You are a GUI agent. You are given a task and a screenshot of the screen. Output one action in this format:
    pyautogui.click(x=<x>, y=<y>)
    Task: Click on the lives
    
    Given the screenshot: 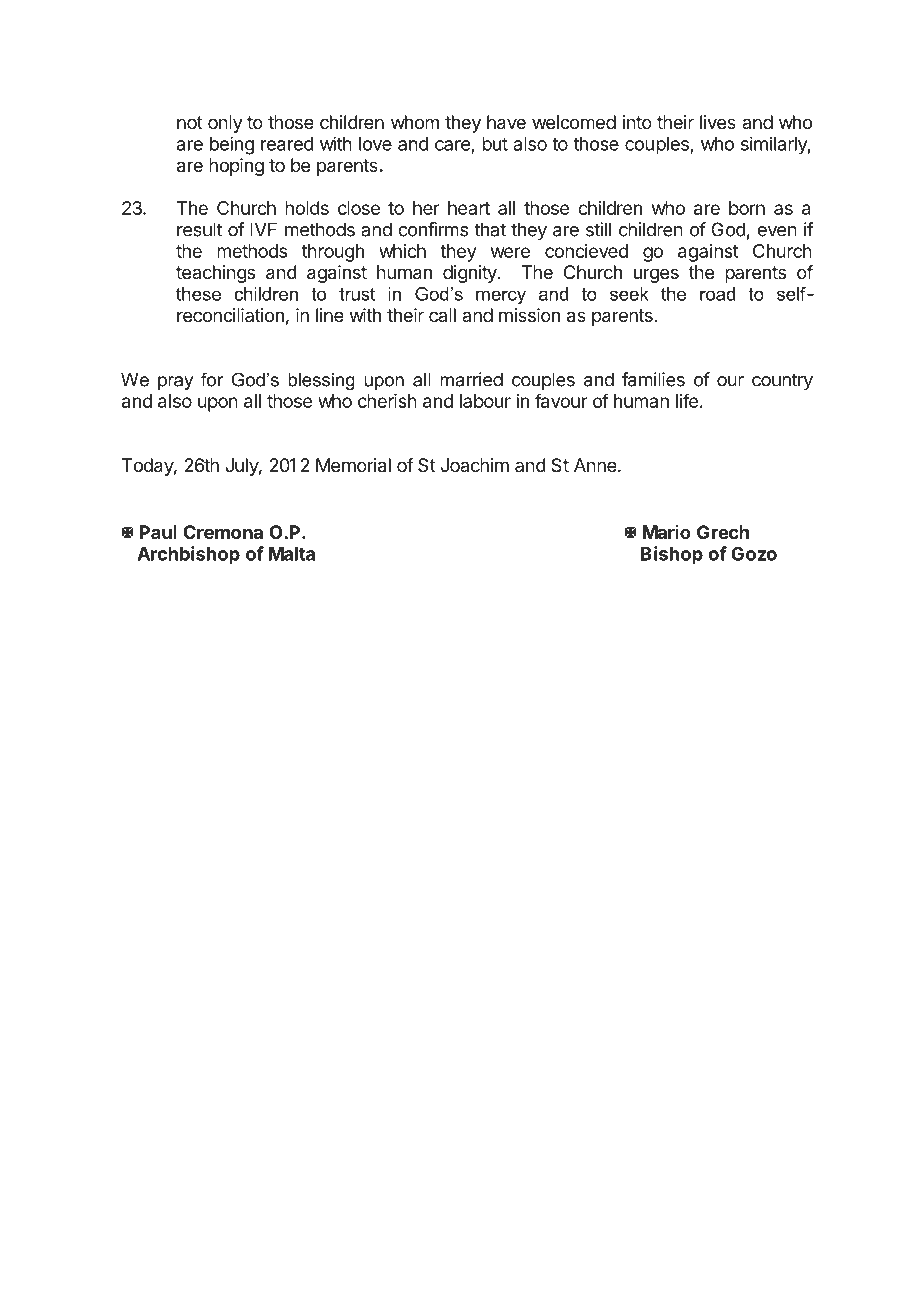 What is the action you would take?
    pyautogui.click(x=718, y=122)
